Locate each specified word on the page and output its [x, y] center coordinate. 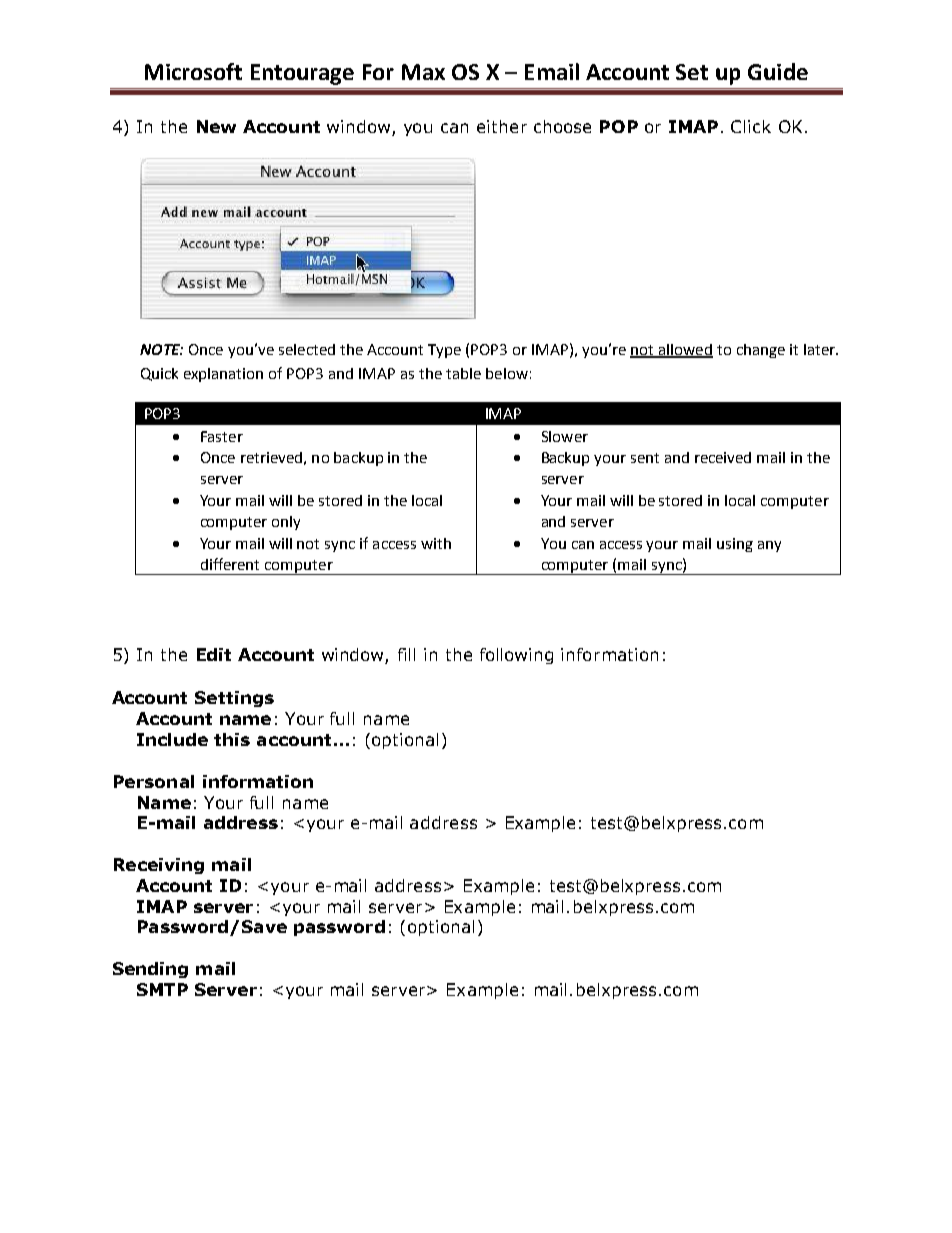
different [230, 564]
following [516, 656]
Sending [150, 970]
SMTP [162, 989]
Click [751, 126]
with [436, 543]
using [735, 545]
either [502, 126]
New [216, 126]
